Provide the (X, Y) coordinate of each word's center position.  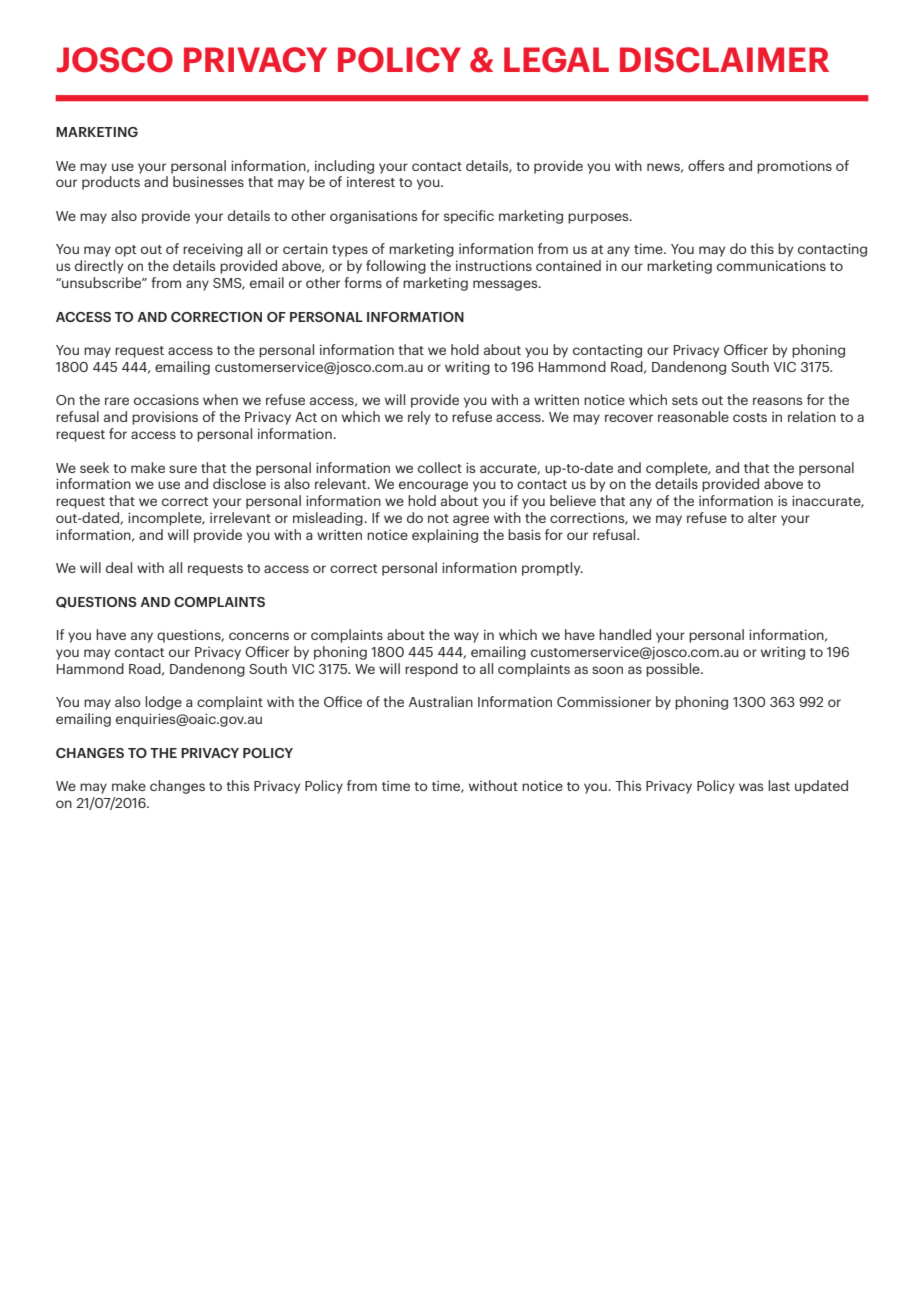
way (466, 637)
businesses (208, 181)
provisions (165, 418)
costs (750, 417)
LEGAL (556, 60)
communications (771, 265)
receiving (213, 250)
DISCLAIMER (724, 60)
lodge (163, 703)
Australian (441, 701)
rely (419, 418)
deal (119, 567)
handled (625, 634)
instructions (494, 265)
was (751, 787)
